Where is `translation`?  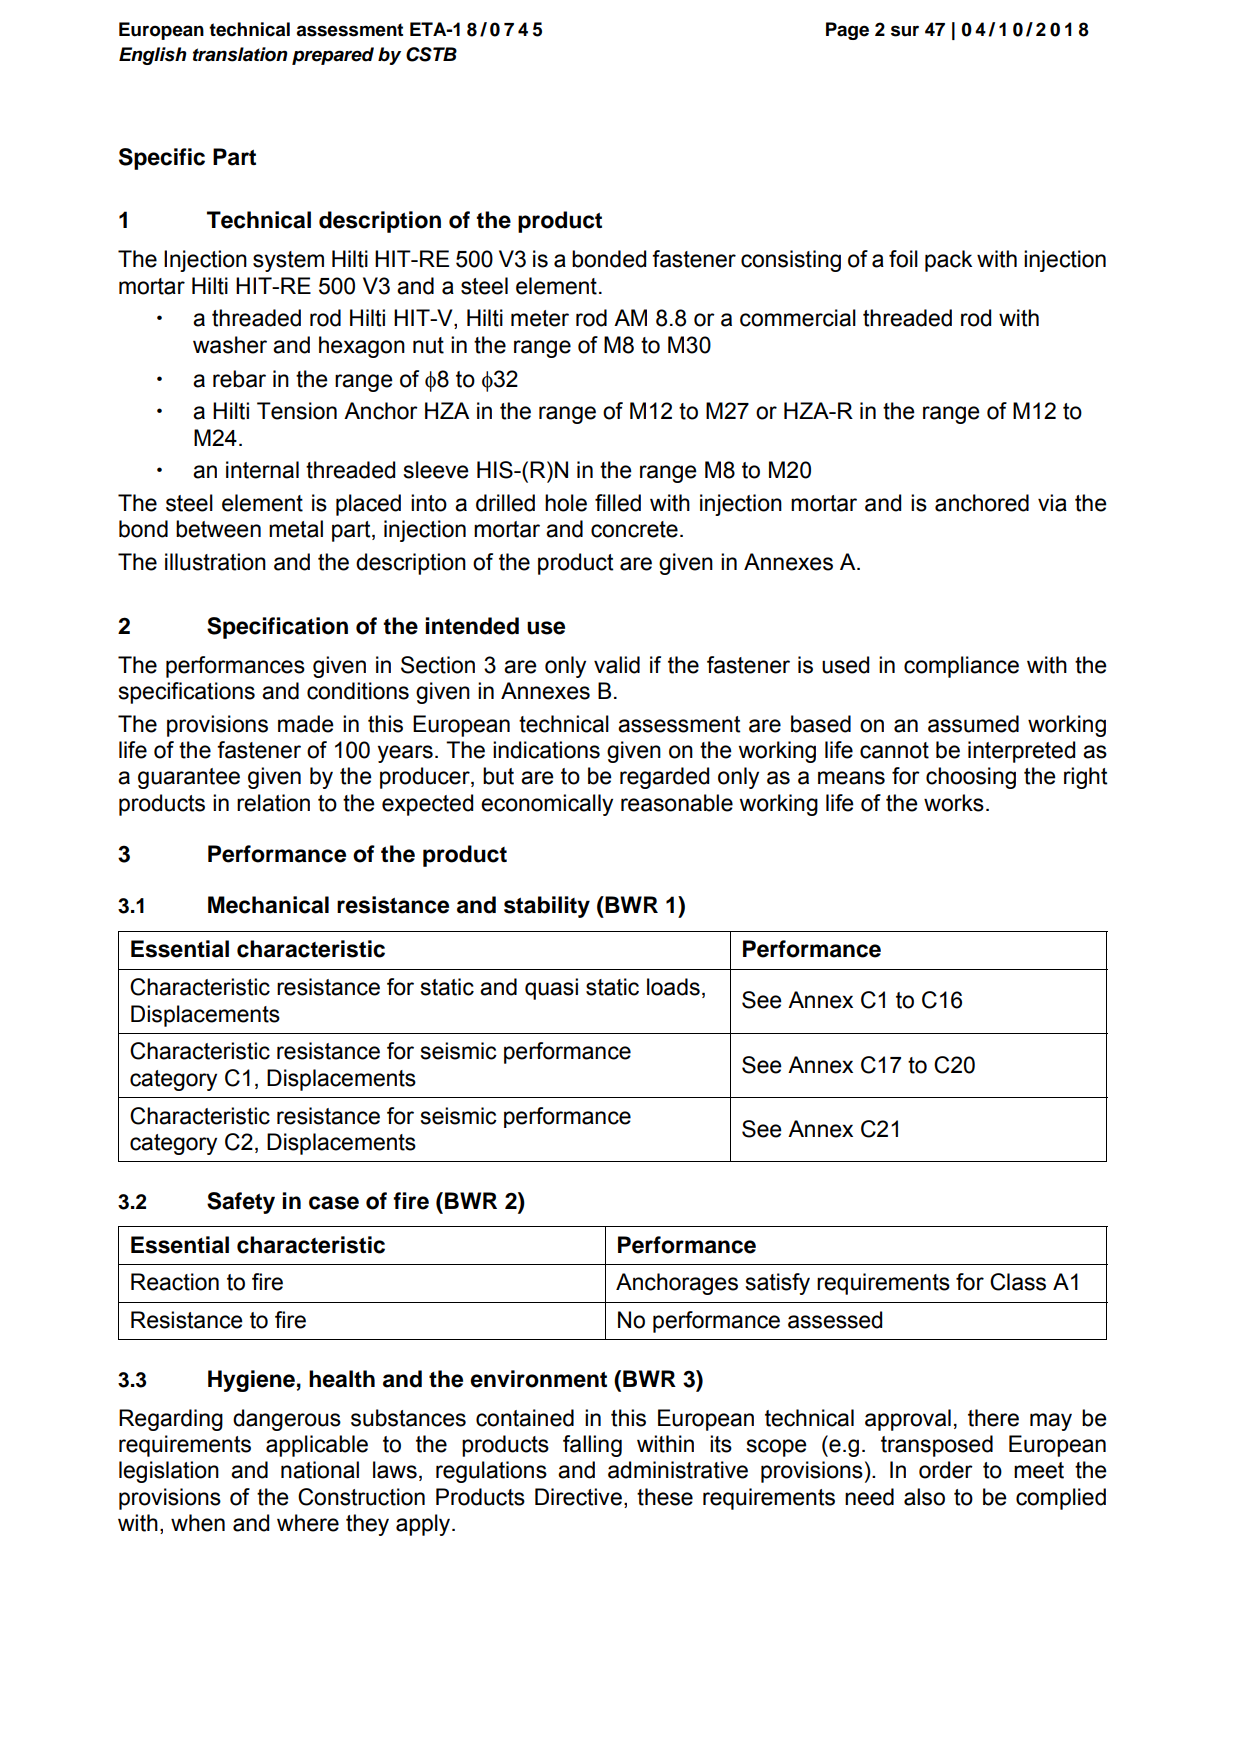 translation is located at coordinates (240, 54).
